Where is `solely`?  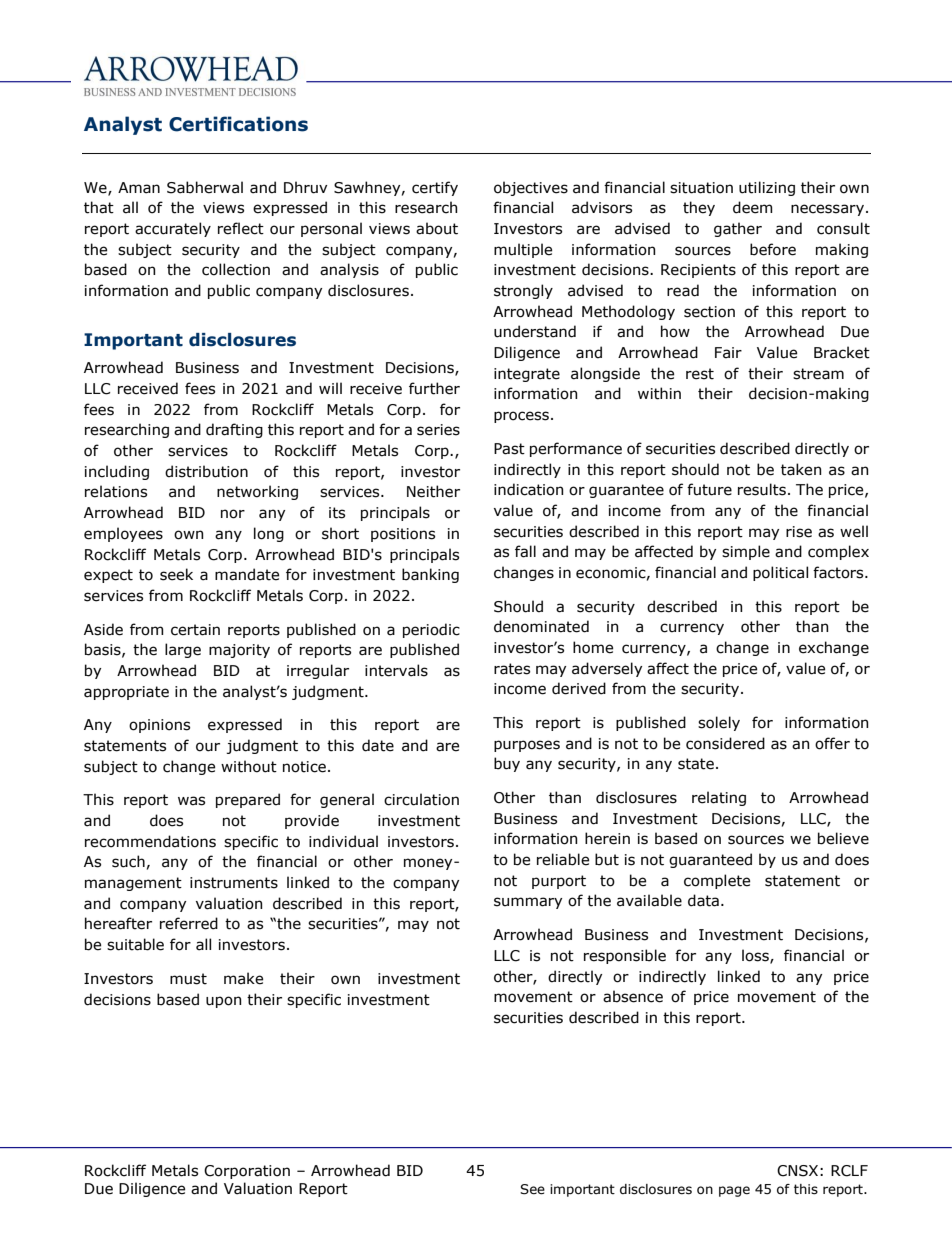 solely is located at coordinates (719, 723).
